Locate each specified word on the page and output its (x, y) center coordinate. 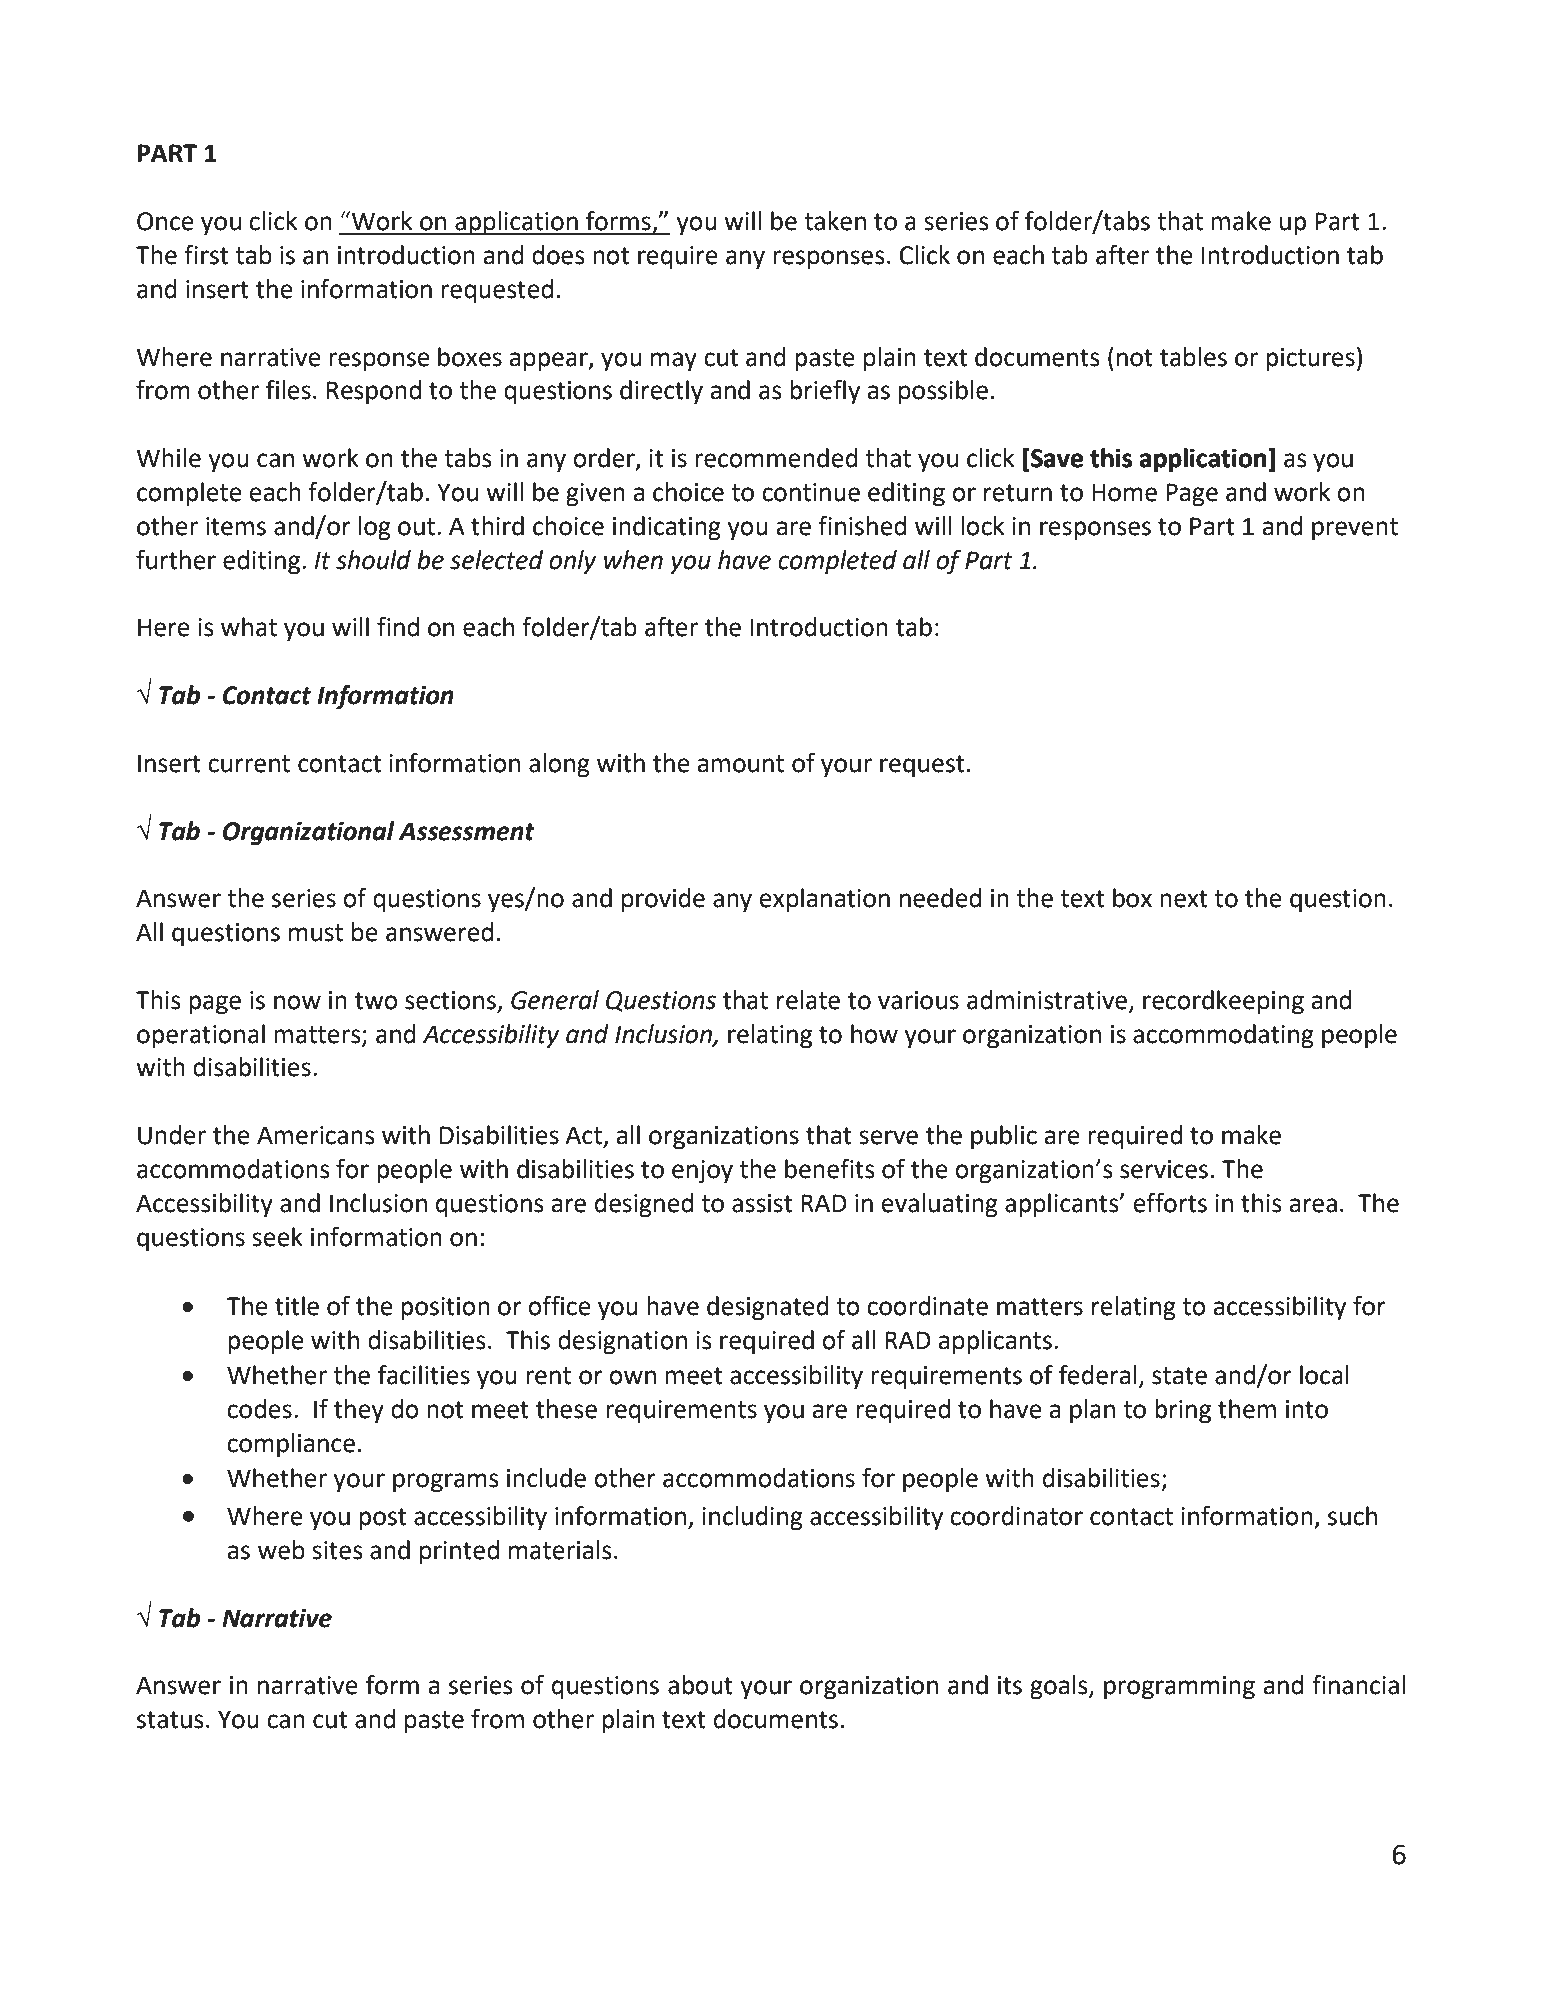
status (170, 1720)
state (1179, 1376)
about (700, 1685)
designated (768, 1308)
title (297, 1306)
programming (1179, 1688)
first (206, 255)
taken (835, 221)
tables (1193, 357)
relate (808, 1000)
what (249, 627)
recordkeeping (1223, 1002)
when (633, 560)
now (297, 1002)
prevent (1355, 529)
